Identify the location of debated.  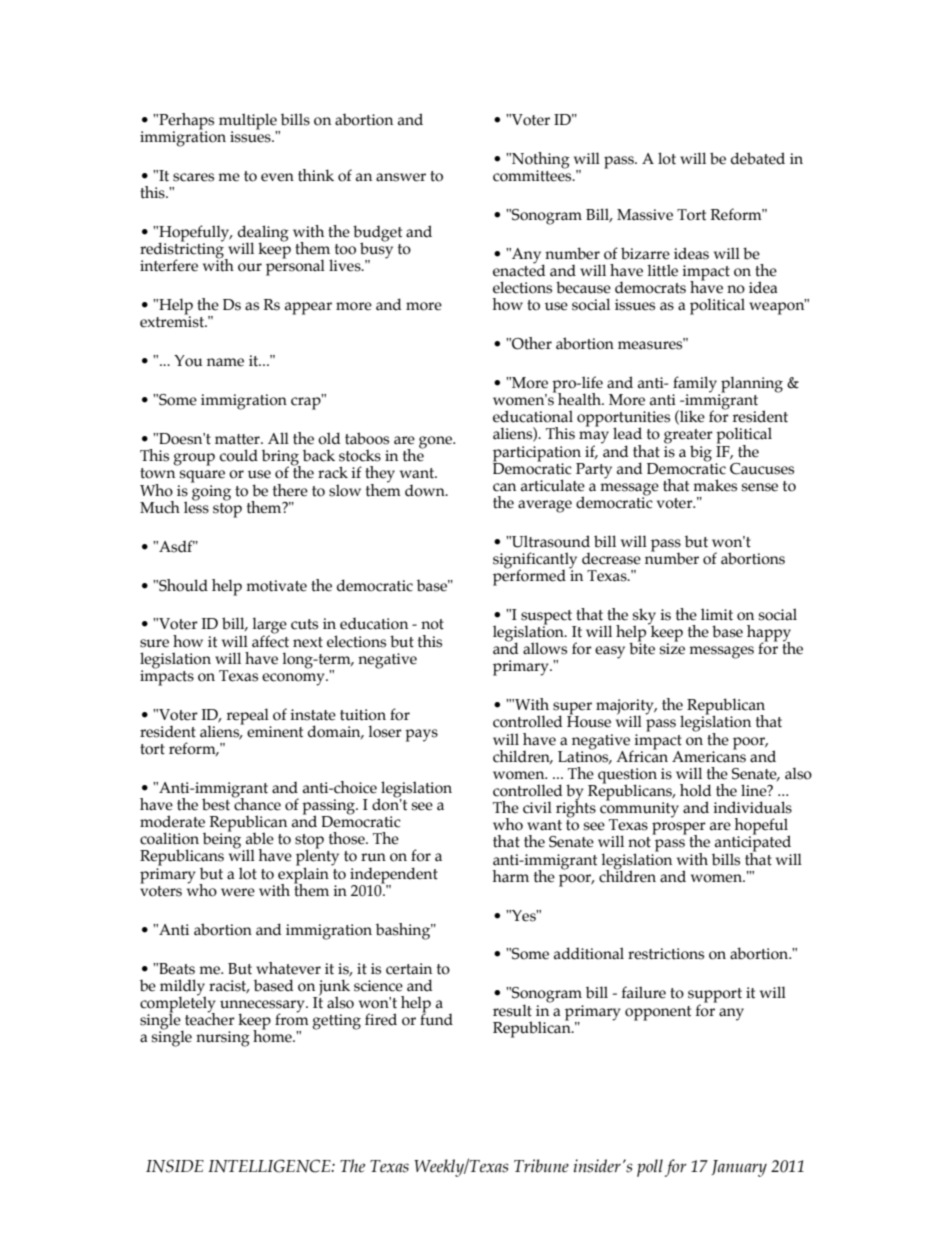
(758, 158).
